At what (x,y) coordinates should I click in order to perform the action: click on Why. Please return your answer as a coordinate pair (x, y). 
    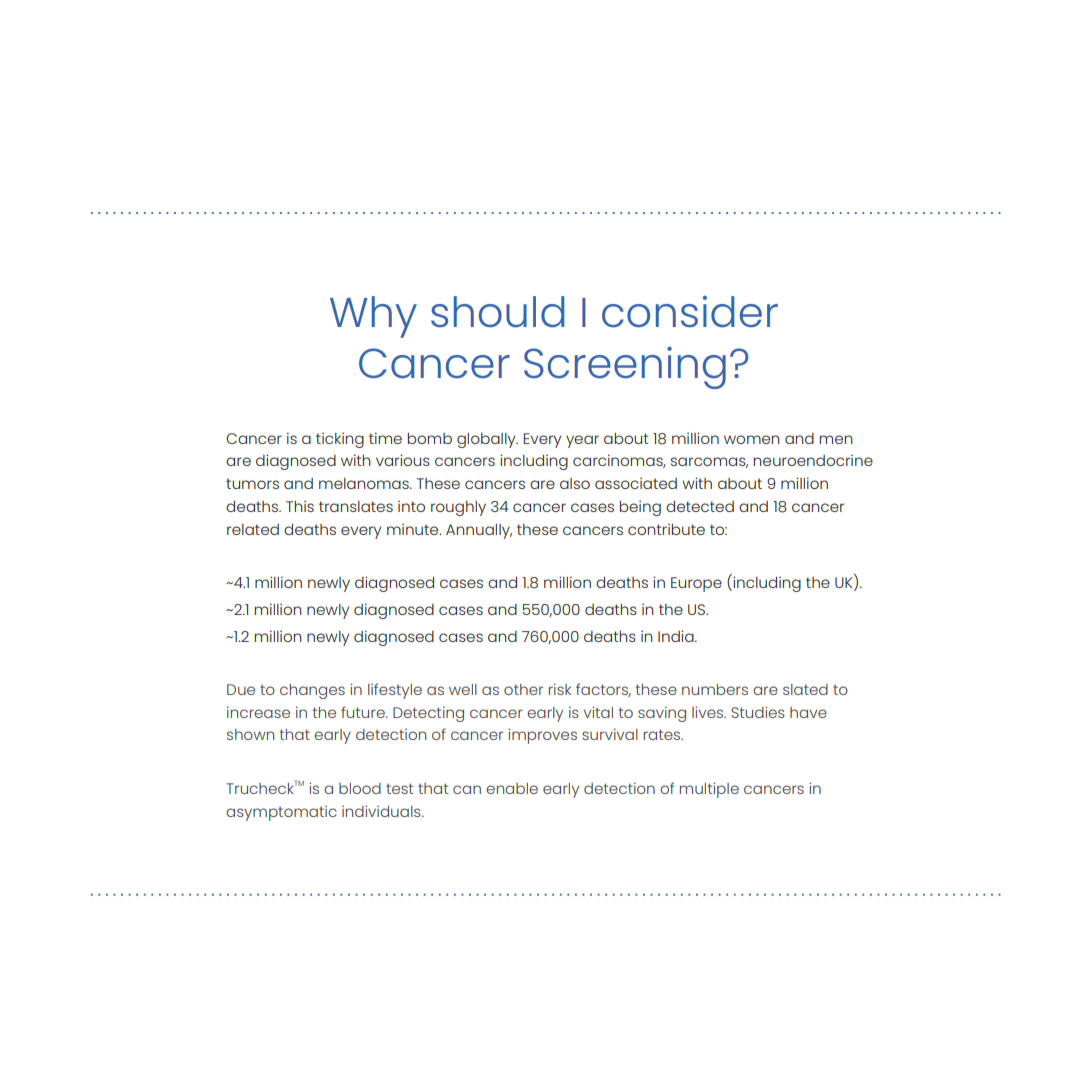
    Looking at the image, I should click on (373, 317).
